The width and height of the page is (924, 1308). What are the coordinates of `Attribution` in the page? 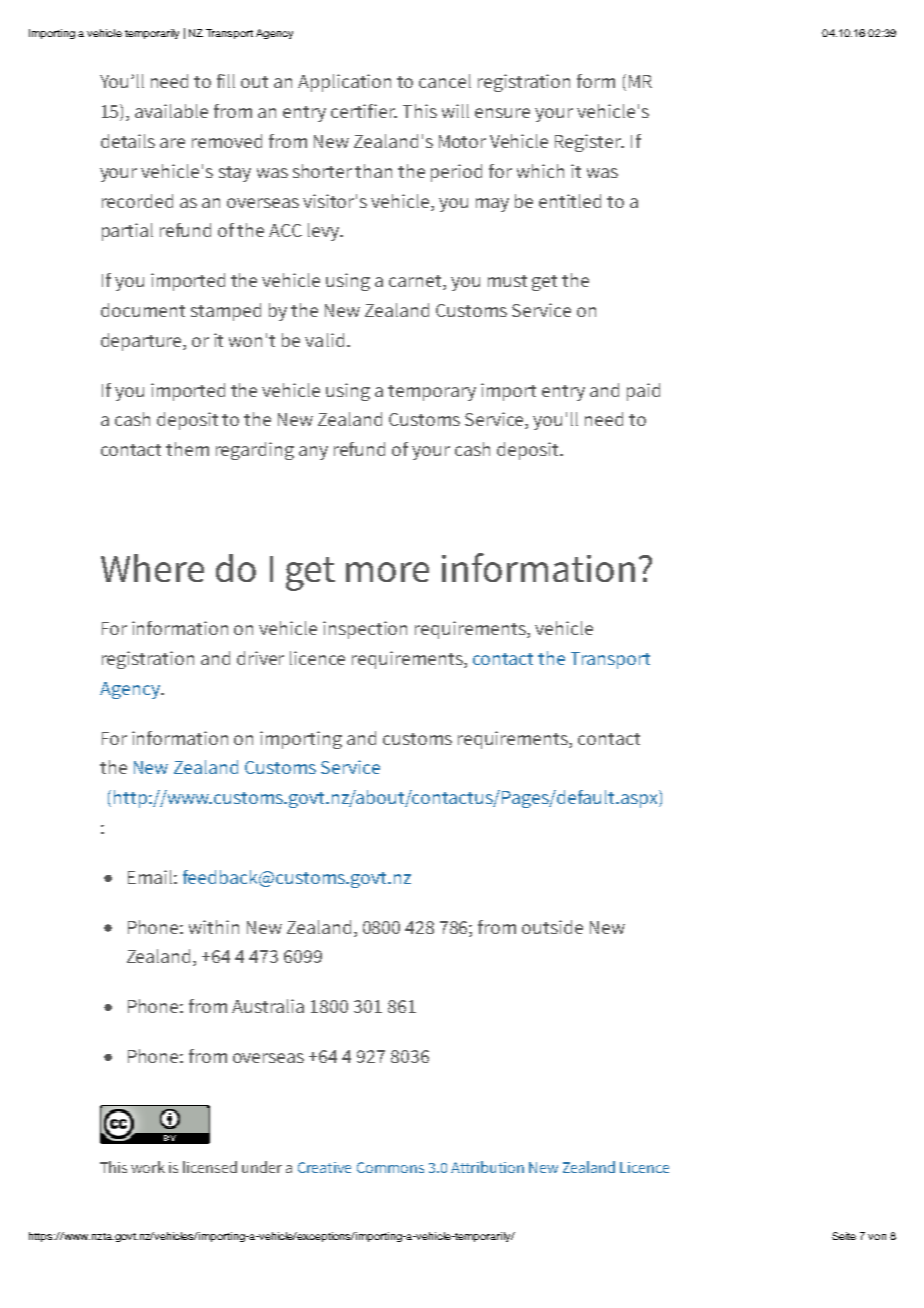 It's located at (487, 1167).
